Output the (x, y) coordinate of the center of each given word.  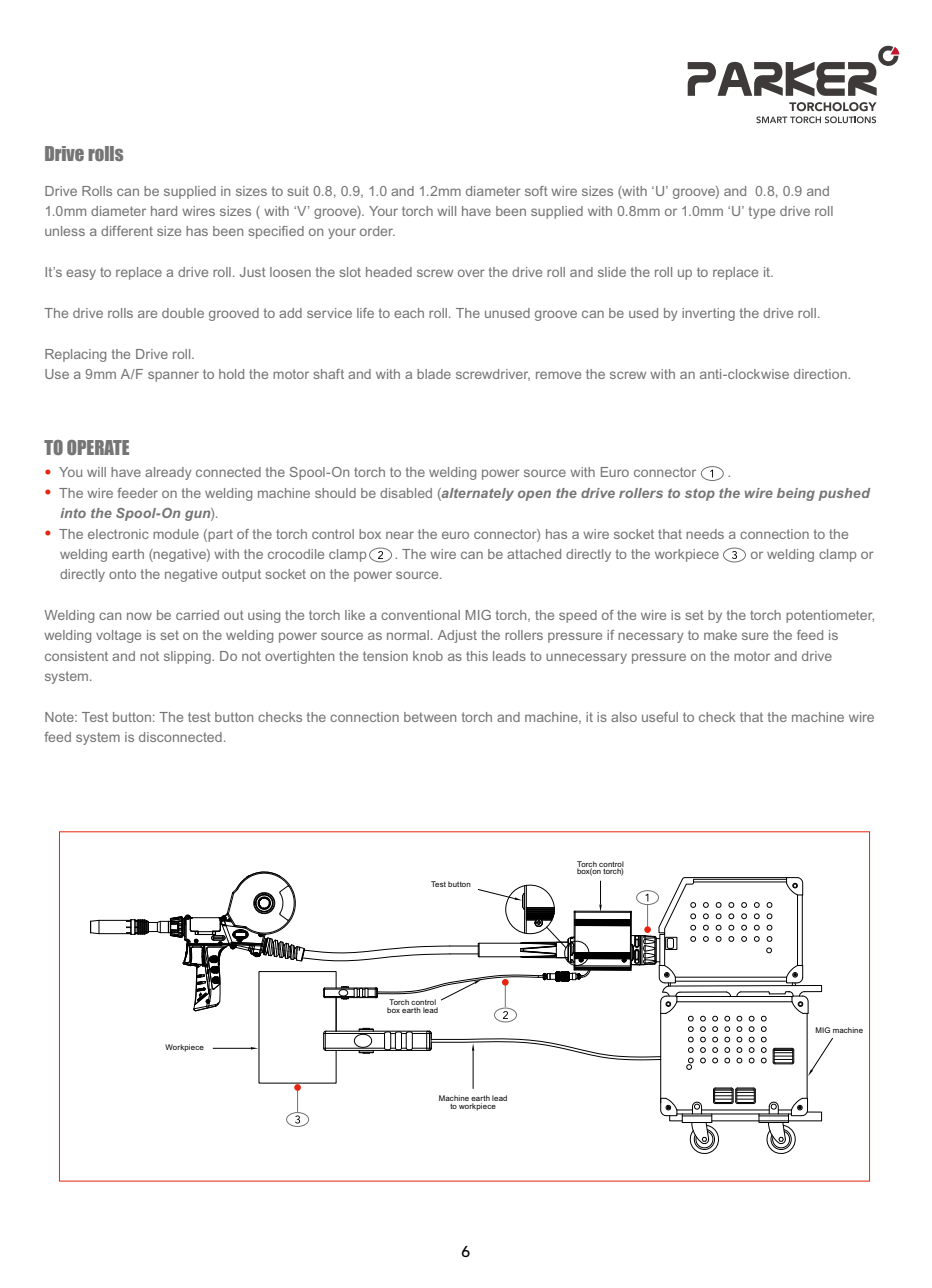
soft (536, 191)
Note (60, 717)
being (796, 494)
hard (164, 211)
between (430, 717)
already (168, 473)
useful (660, 717)
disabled (406, 493)
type (762, 212)
